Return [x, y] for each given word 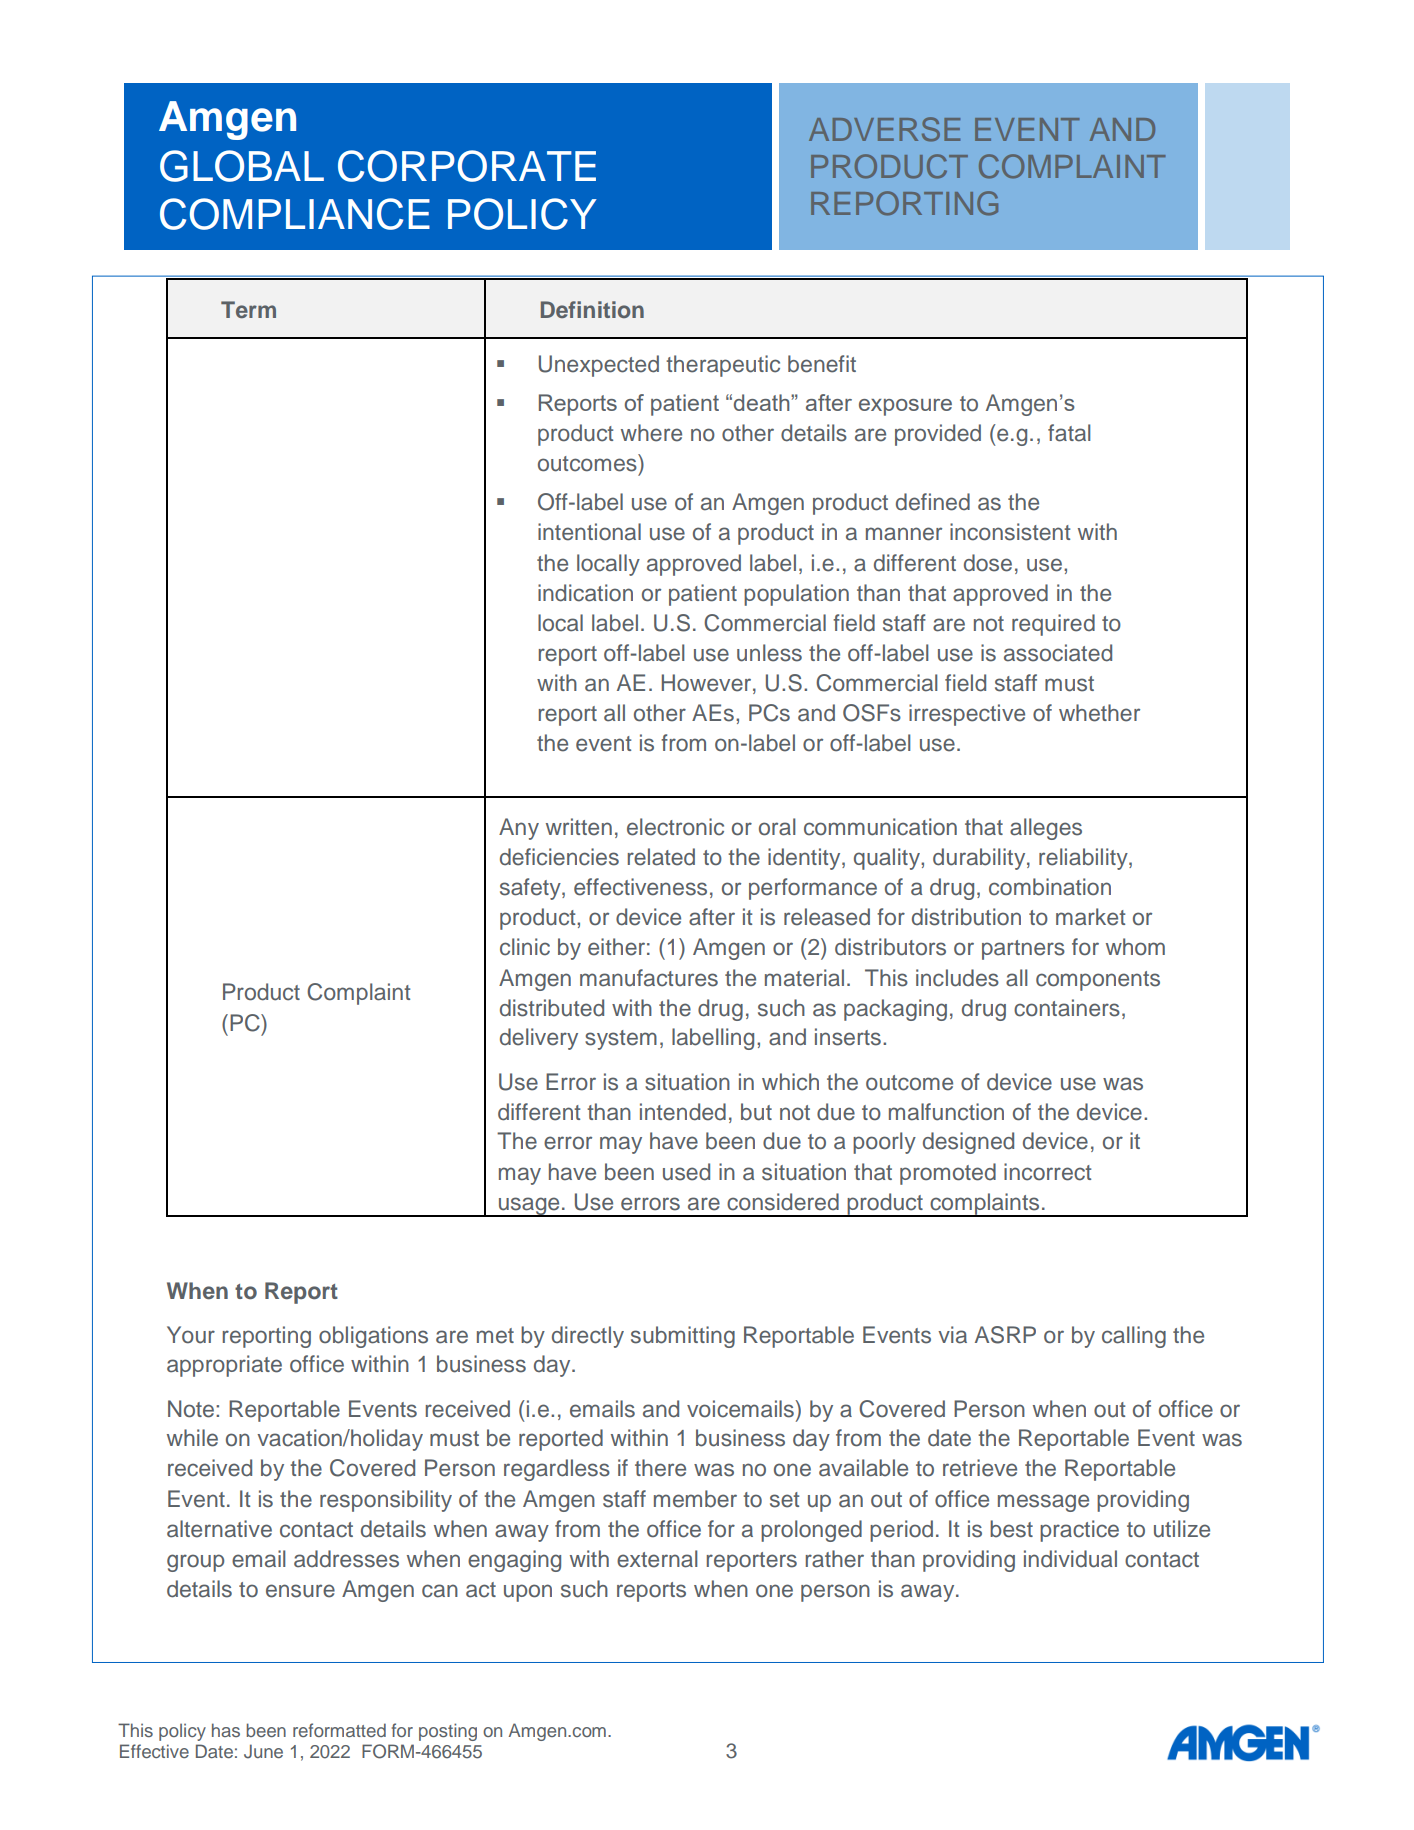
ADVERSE [884, 129]
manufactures [649, 978]
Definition [592, 309]
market [1090, 917]
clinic [525, 947]
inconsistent [1010, 532]
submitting [683, 1337]
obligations [373, 1337]
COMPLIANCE [295, 214]
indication [585, 593]
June [263, 1751]
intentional [589, 532]
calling [1134, 1337]
